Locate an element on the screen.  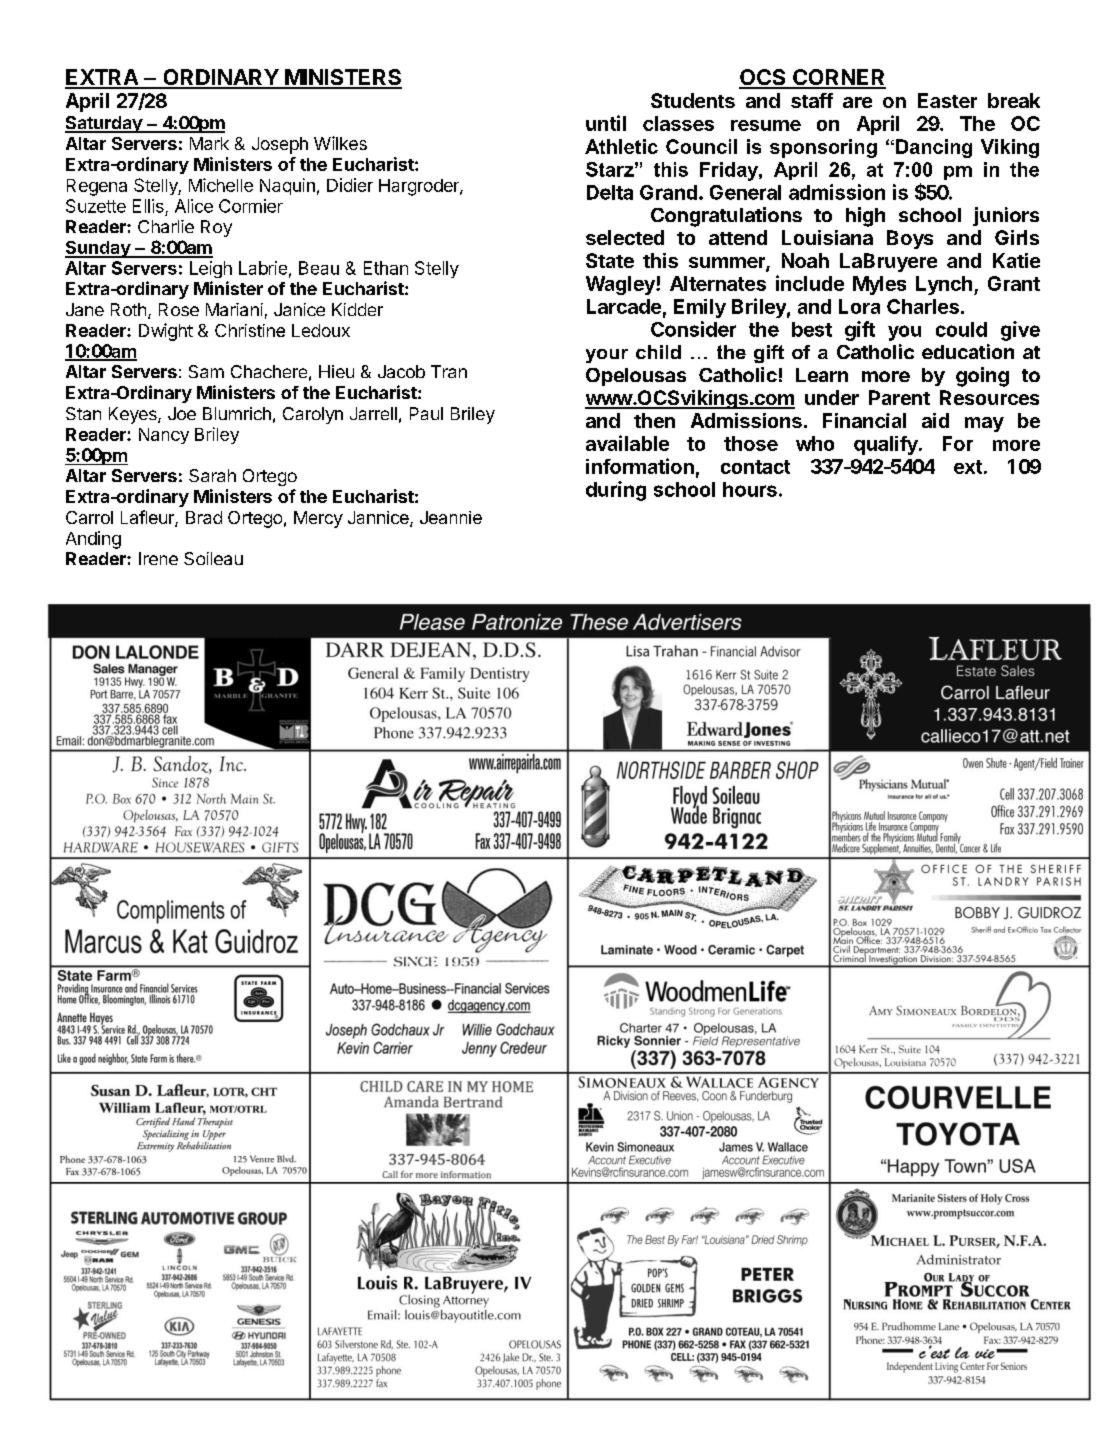
State is located at coordinates (610, 260).
